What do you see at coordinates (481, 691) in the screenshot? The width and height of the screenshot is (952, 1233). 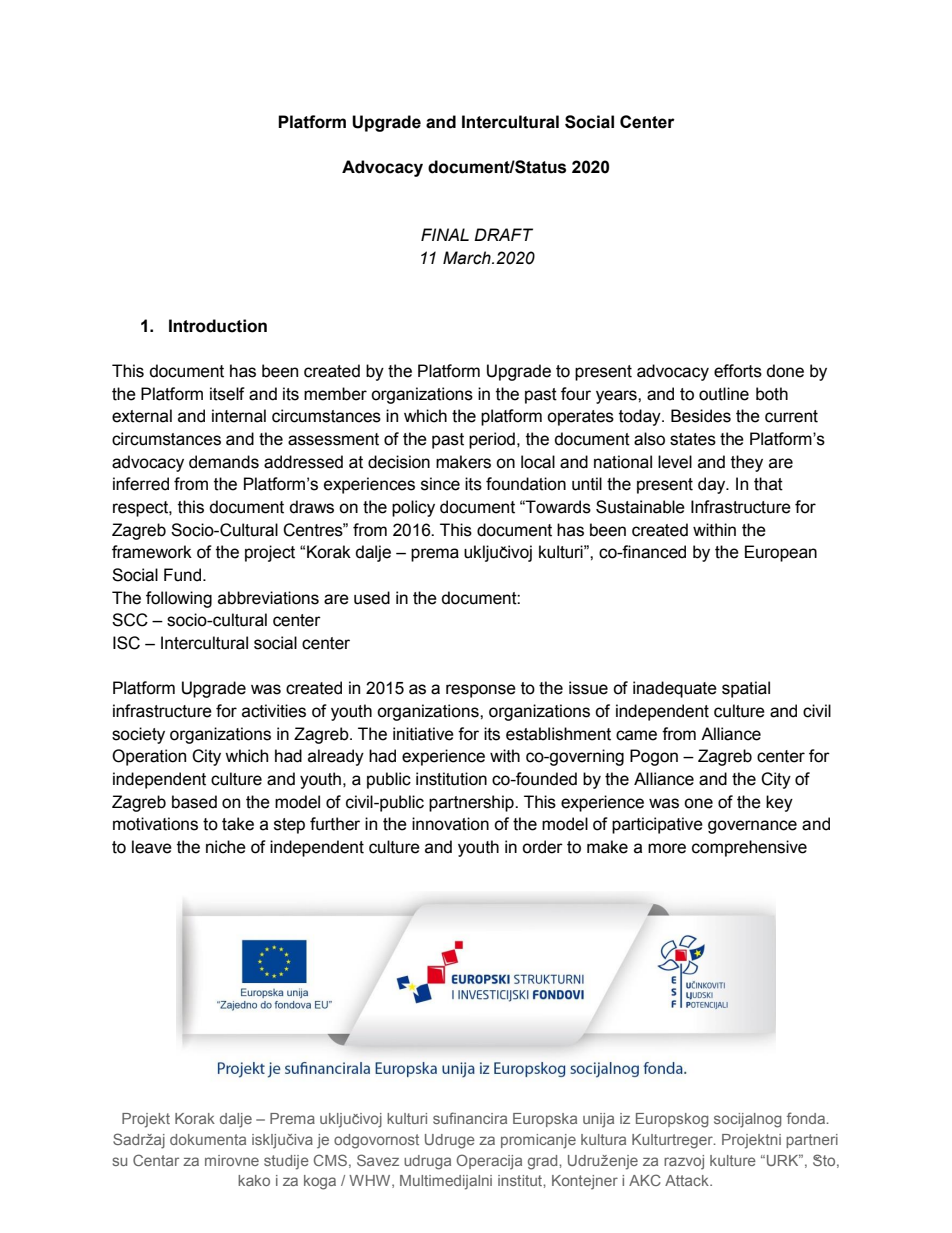 I see `response` at bounding box center [481, 691].
